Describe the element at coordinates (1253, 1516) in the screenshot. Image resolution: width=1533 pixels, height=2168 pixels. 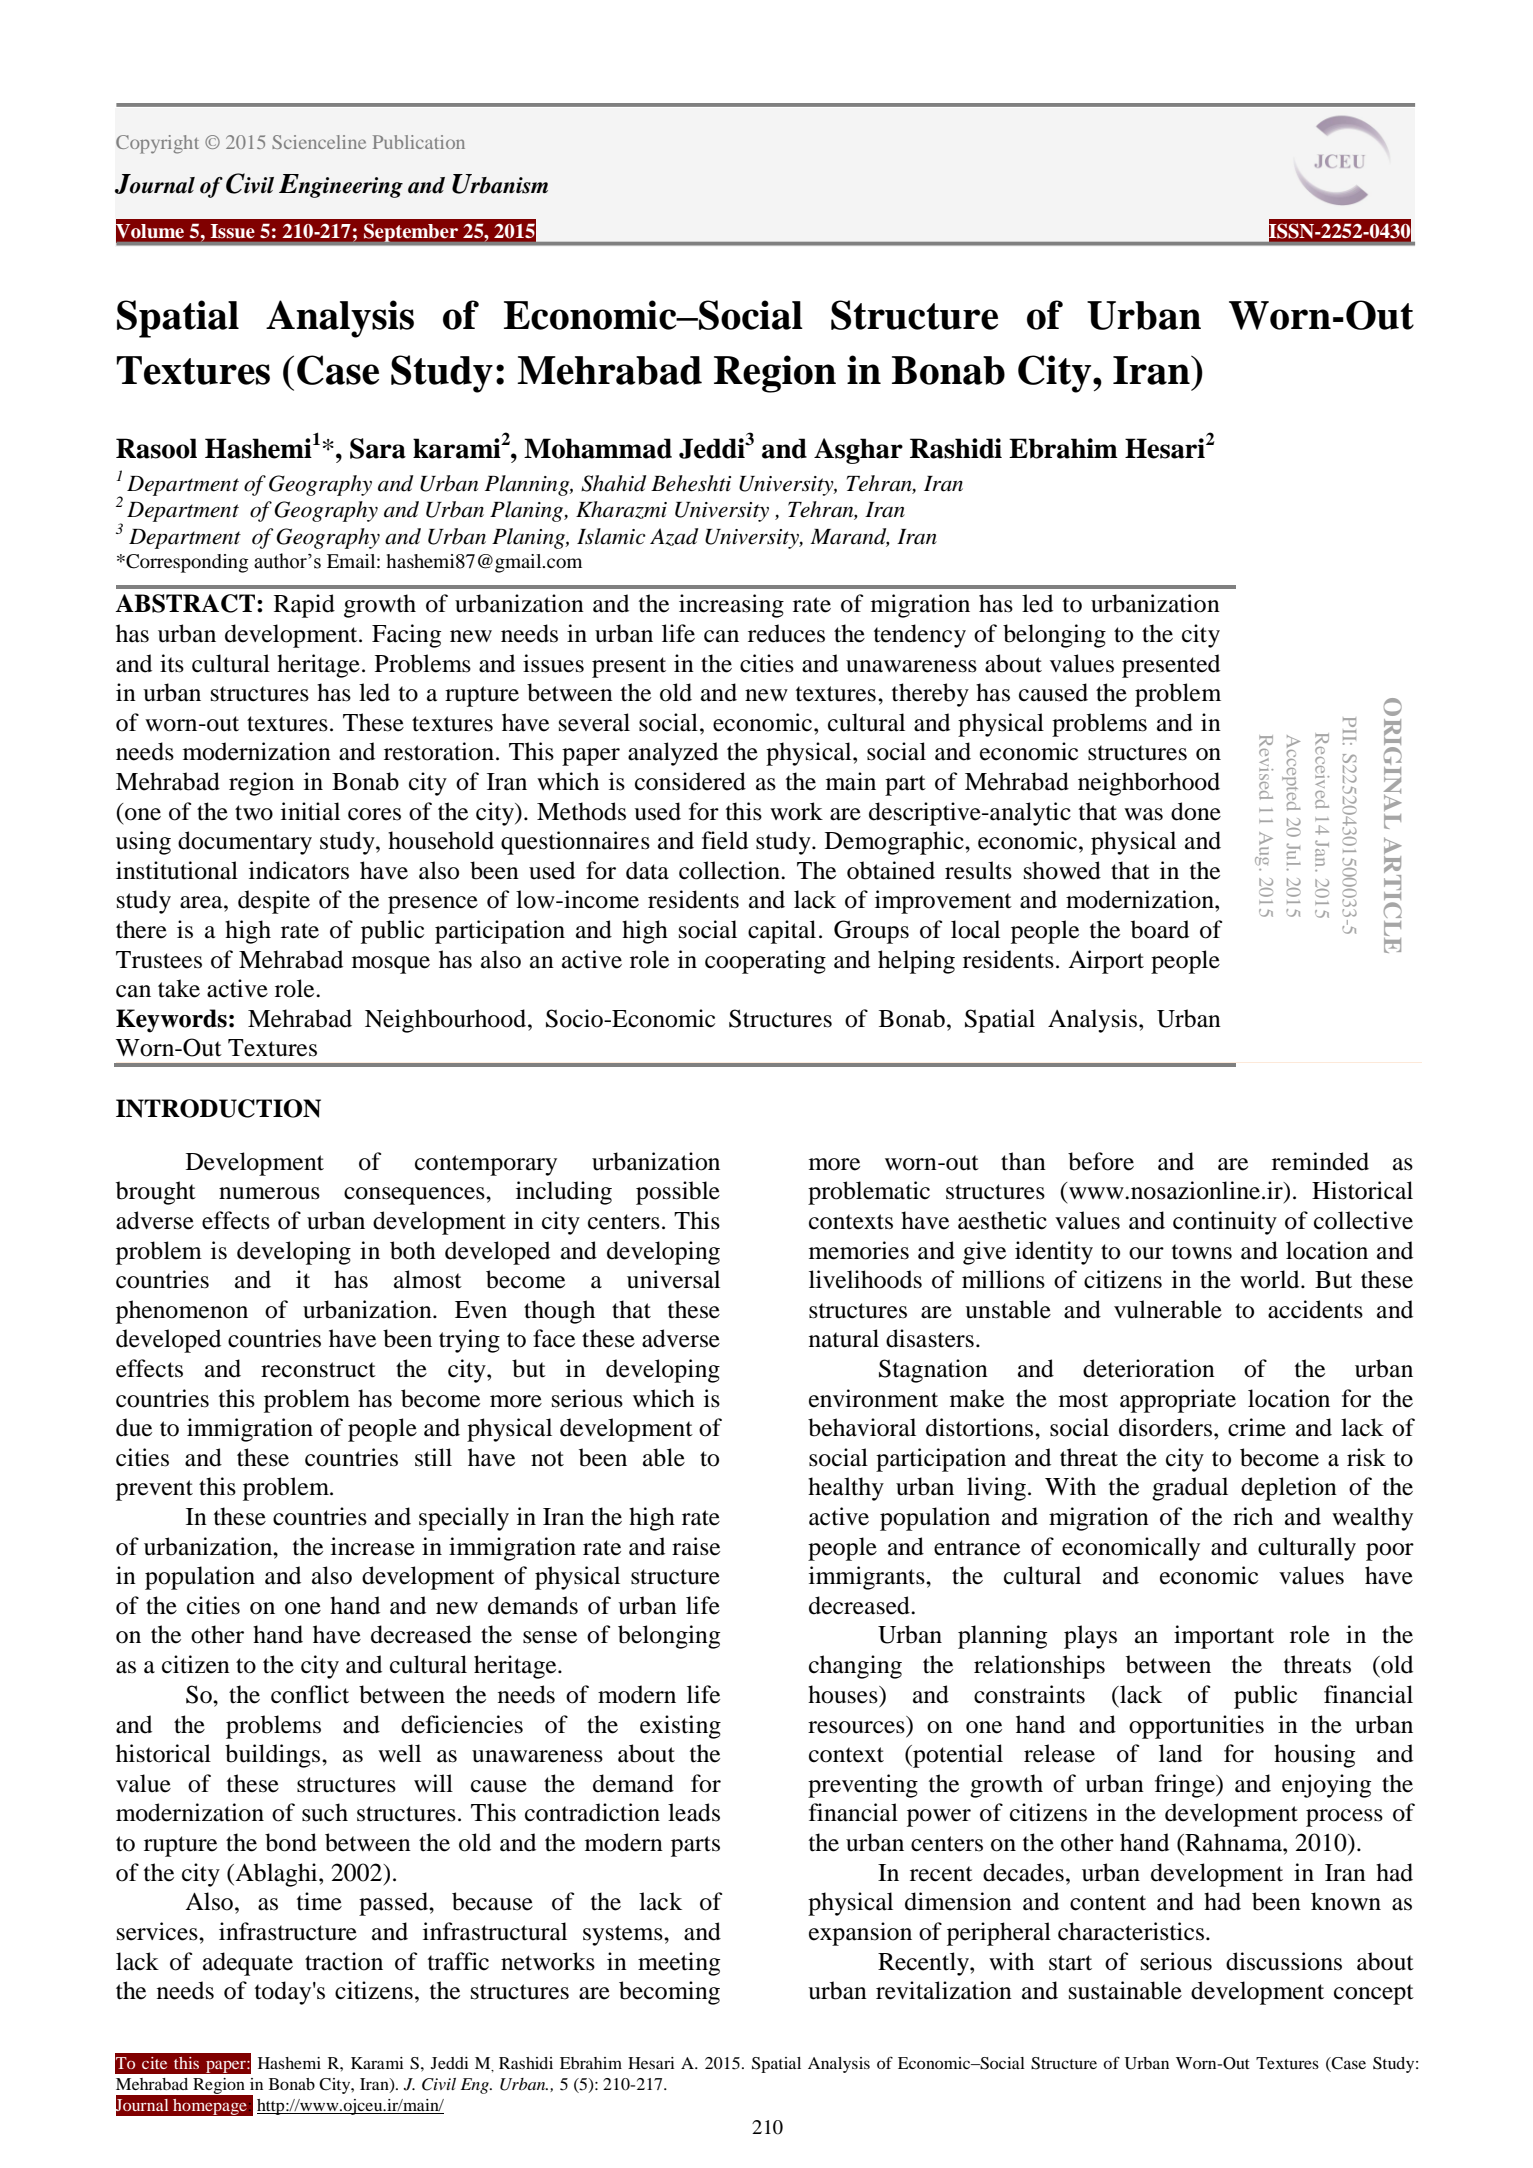
I see `rich` at that location.
